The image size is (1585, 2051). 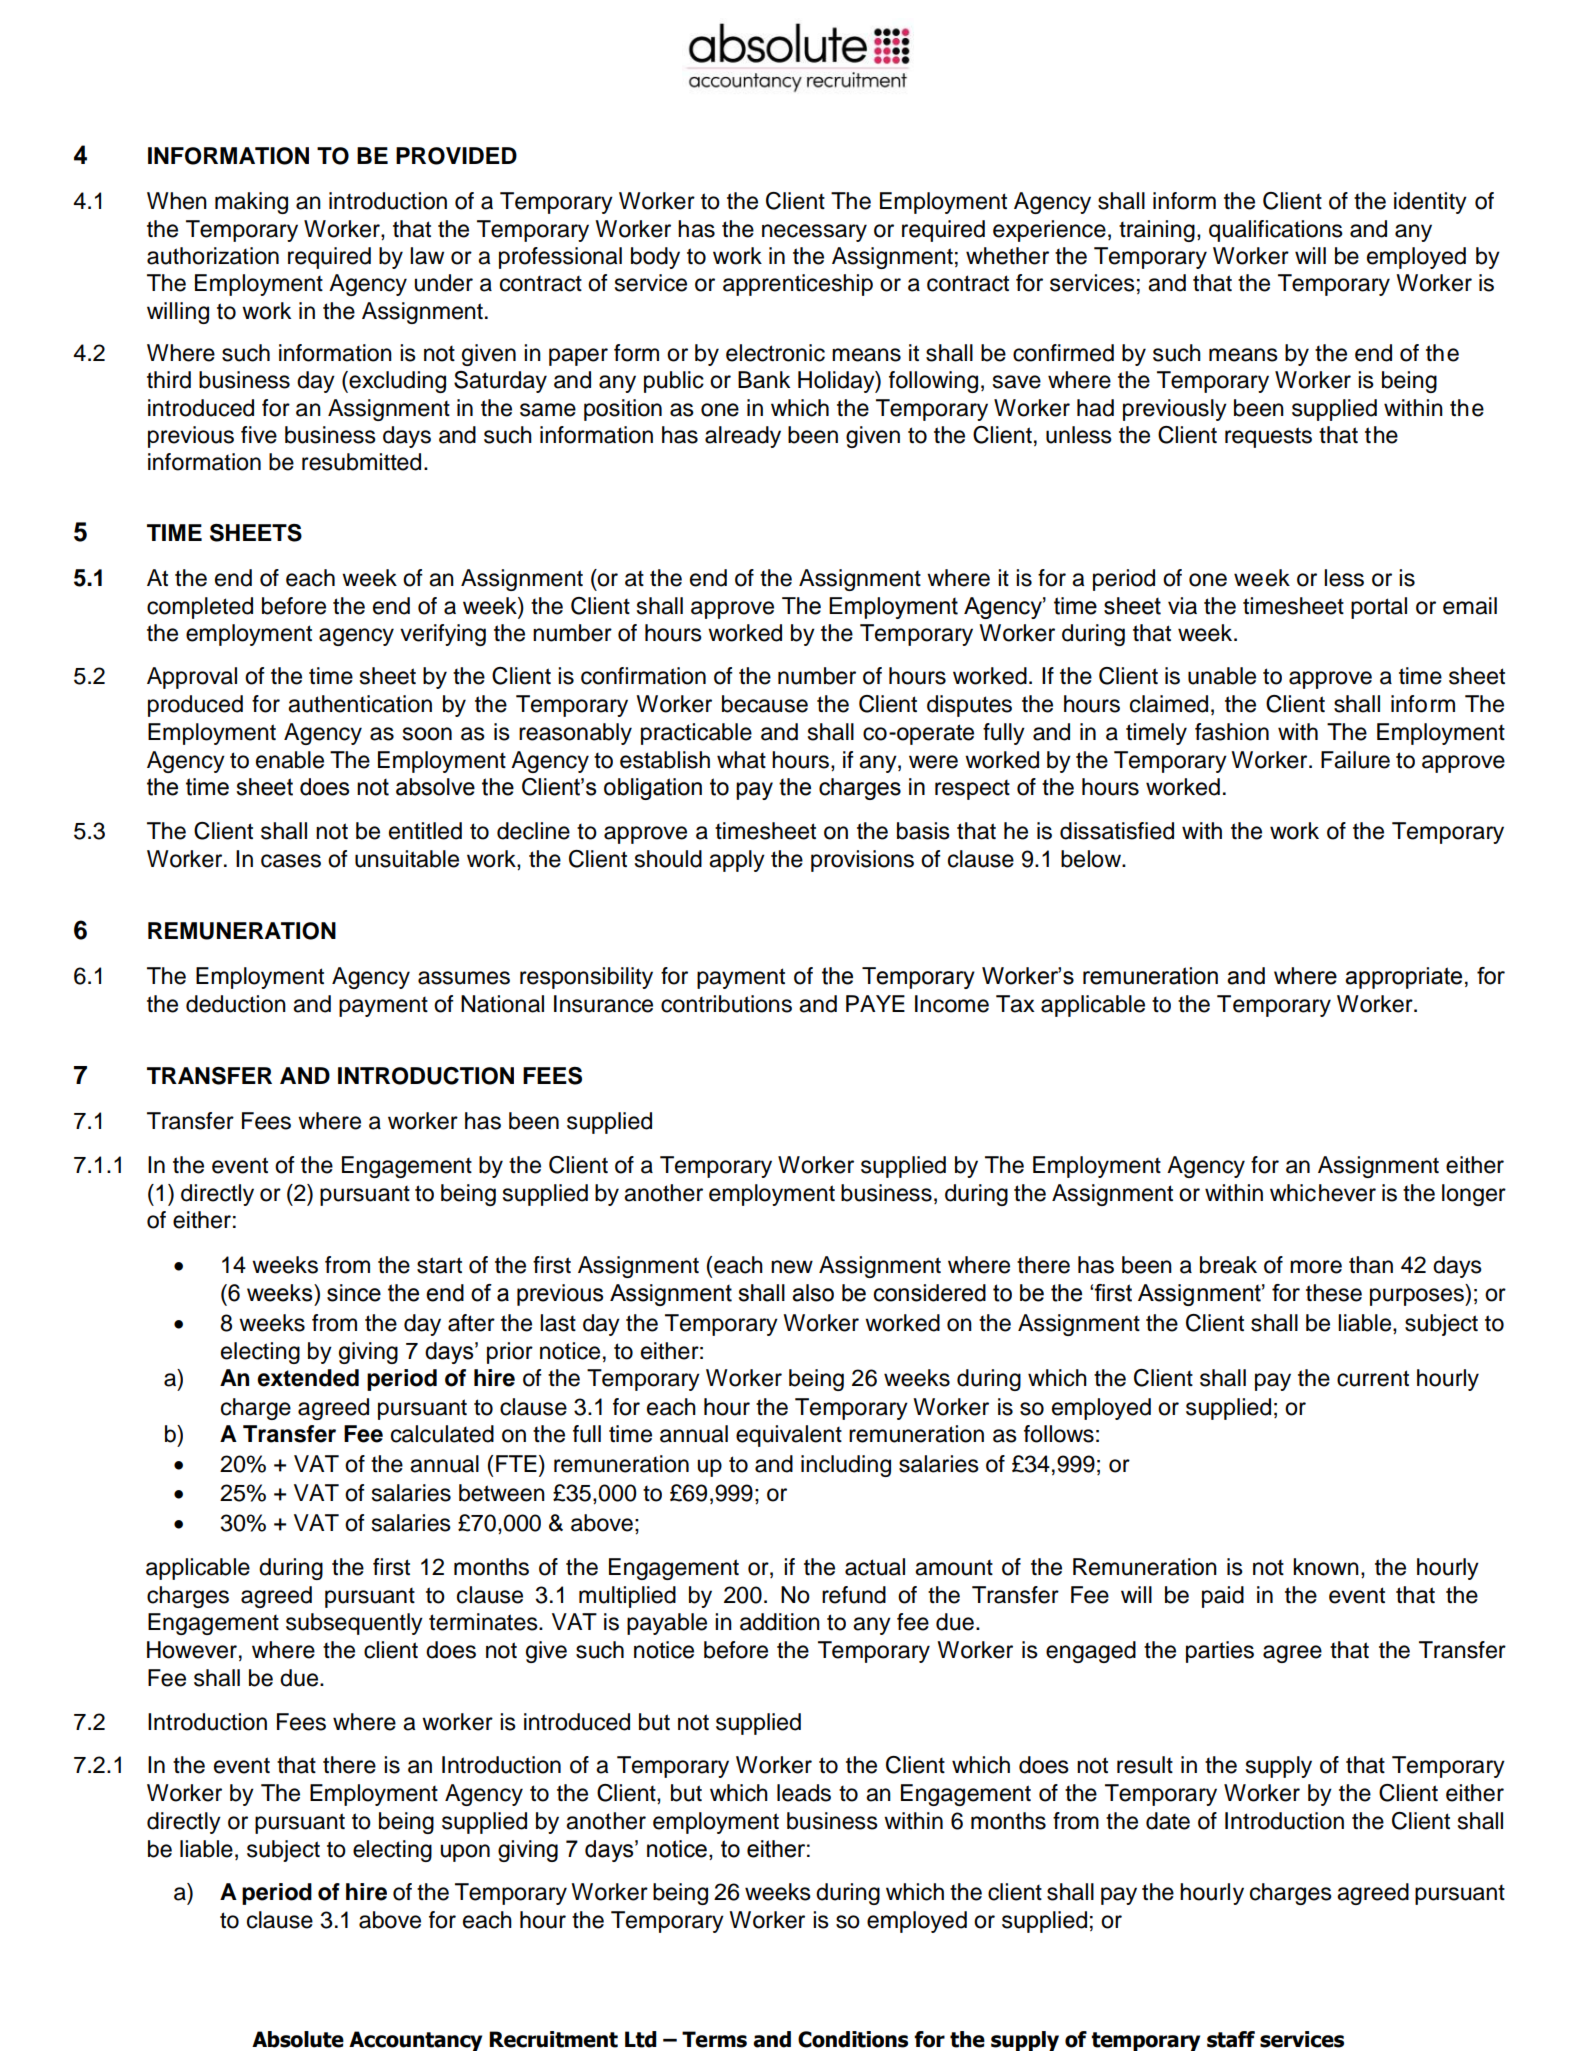 What do you see at coordinates (1373, 1378) in the screenshot?
I see `current` at bounding box center [1373, 1378].
